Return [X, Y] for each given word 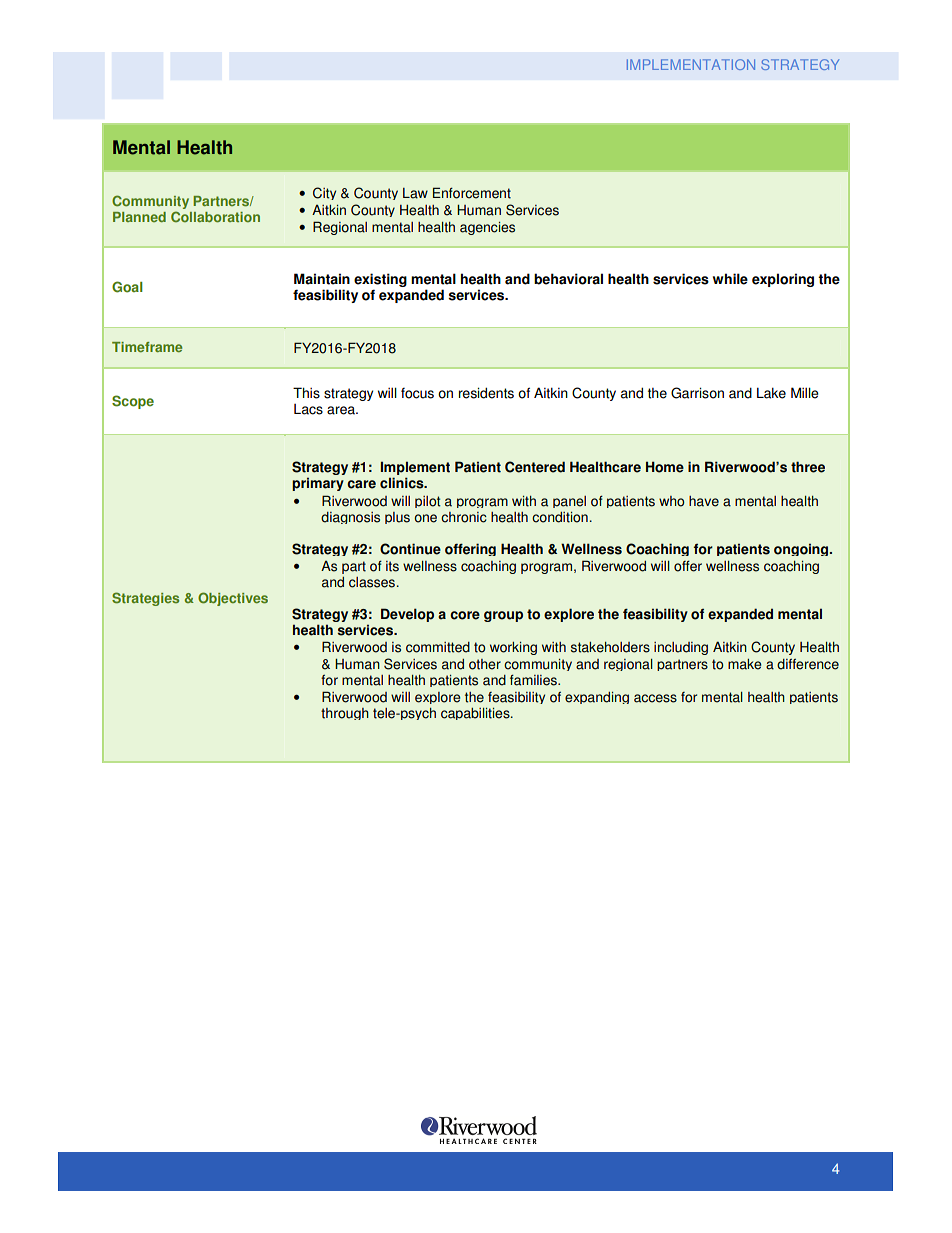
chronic [464, 517]
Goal [127, 287]
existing [380, 280]
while [730, 279]
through [345, 714]
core [465, 615]
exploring [783, 280]
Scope [133, 402]
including [681, 648]
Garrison [697, 393]
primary [318, 484]
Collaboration [215, 217]
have [704, 501]
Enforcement [472, 193]
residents [486, 393]
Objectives [233, 599]
